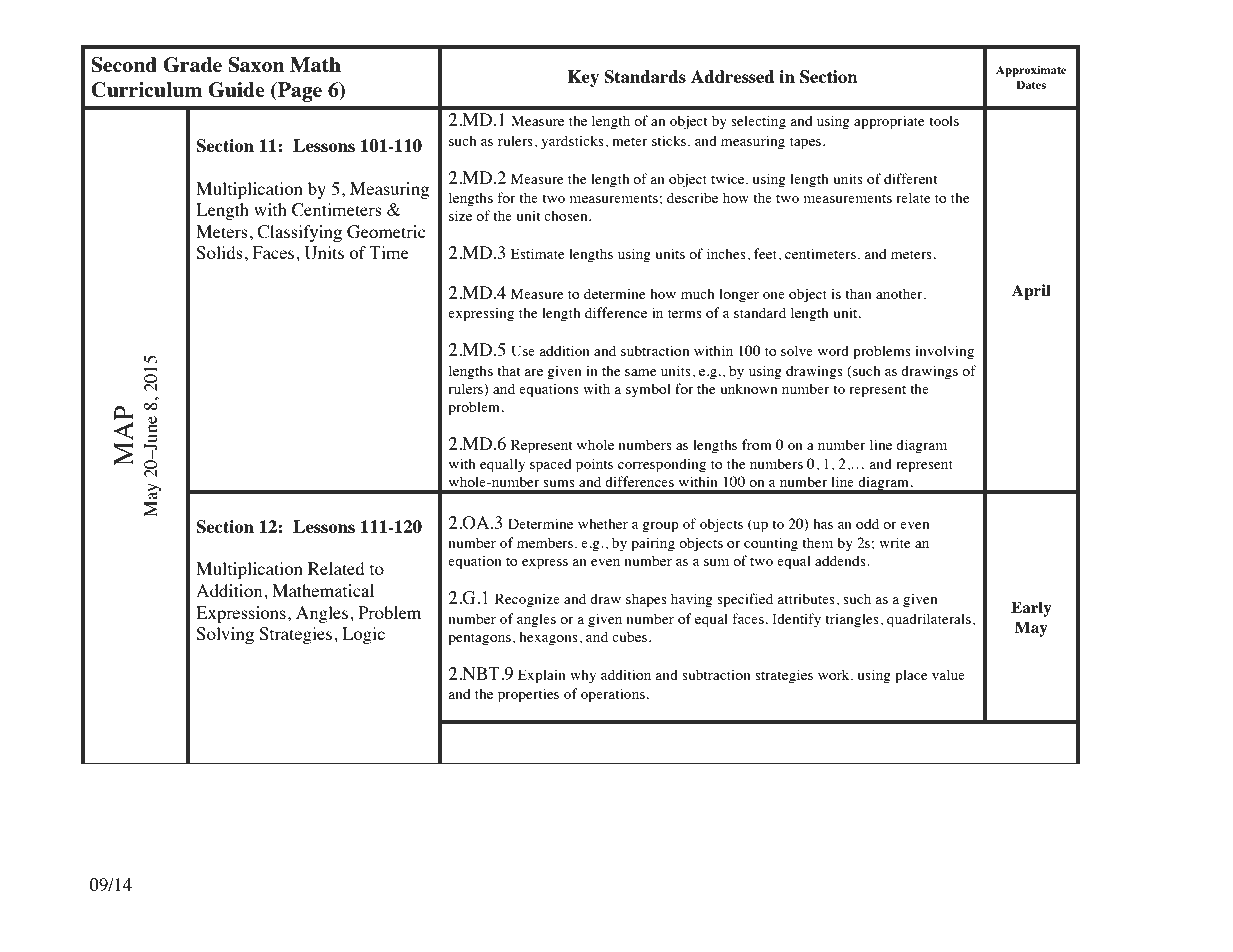 The height and width of the screenshot is (952, 1233). I want to click on place, so click(911, 676).
